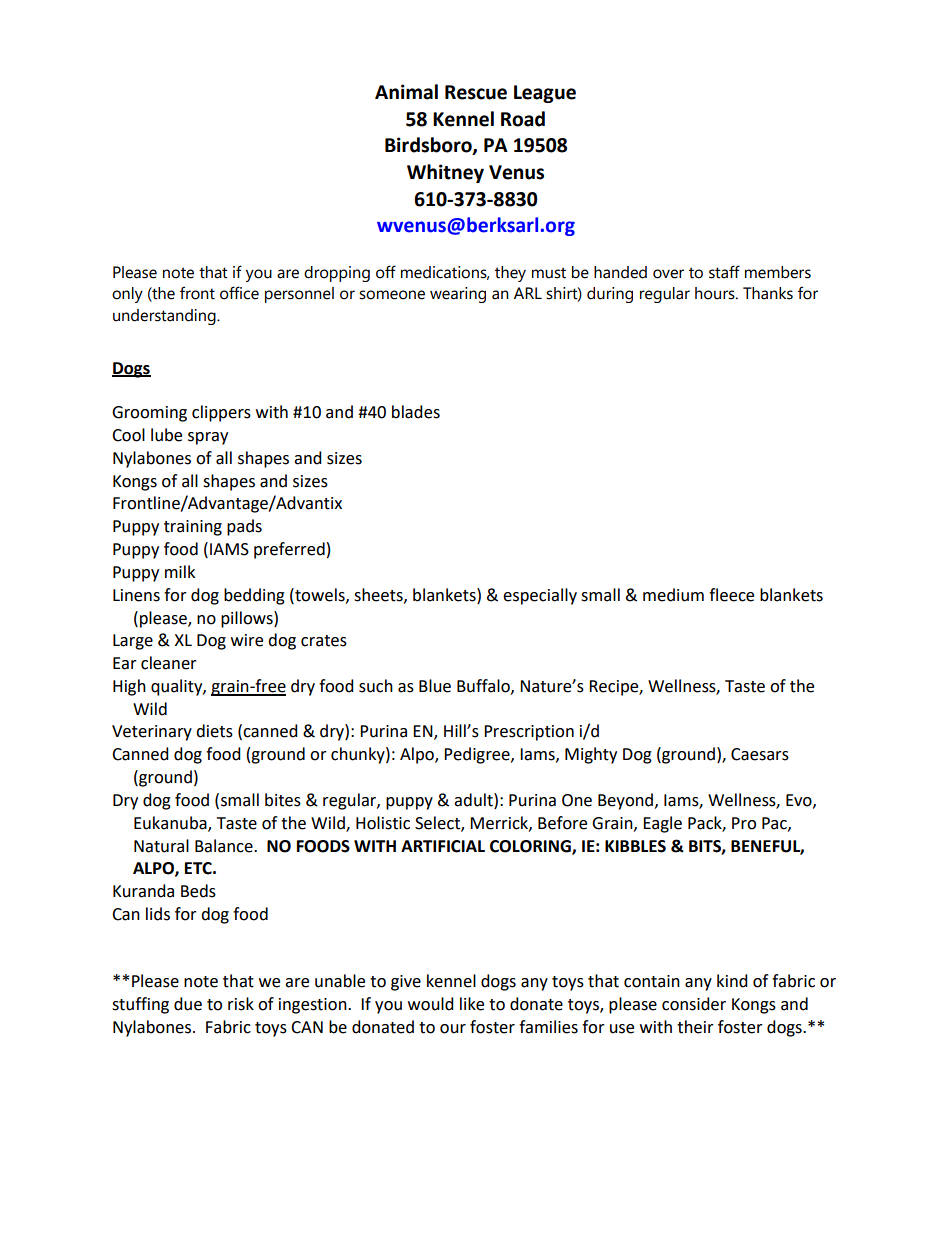 The image size is (952, 1233). What do you see at coordinates (188, 1004) in the document?
I see `due` at bounding box center [188, 1004].
